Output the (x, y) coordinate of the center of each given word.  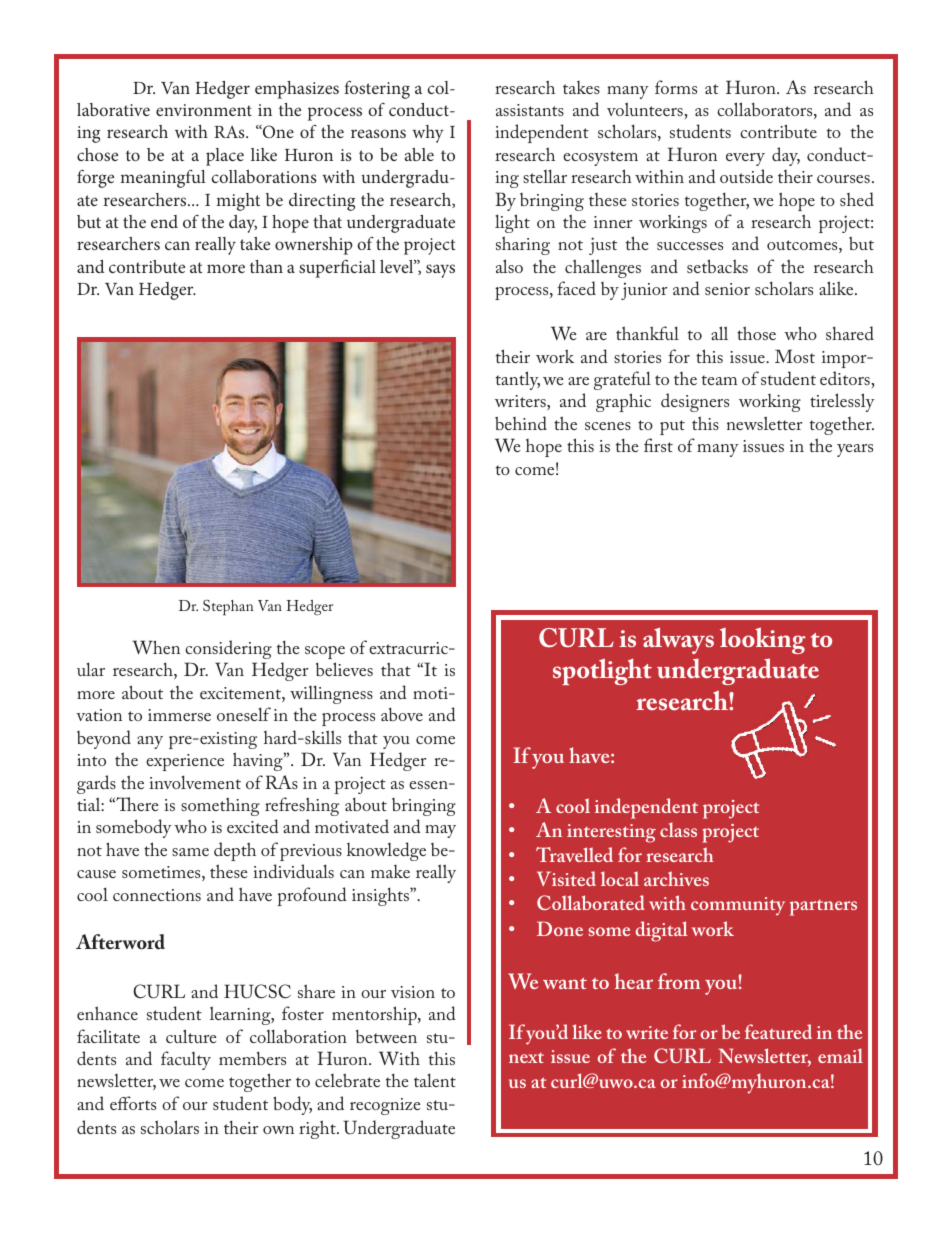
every (745, 159)
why (428, 134)
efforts (133, 1103)
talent (435, 1080)
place (225, 157)
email (840, 1055)
